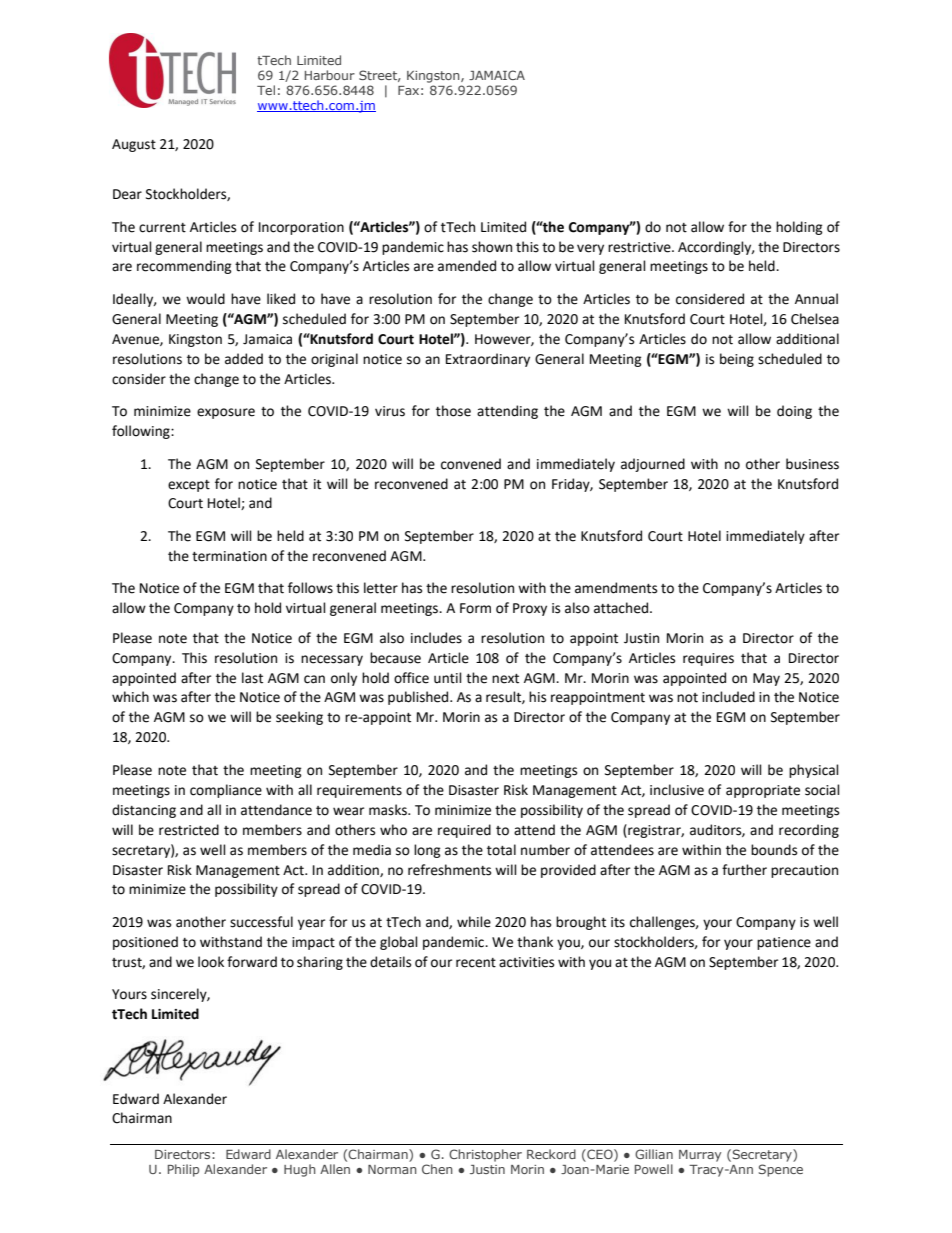 This page has height=1233, width=952. I want to click on restrictive, so click(640, 247).
